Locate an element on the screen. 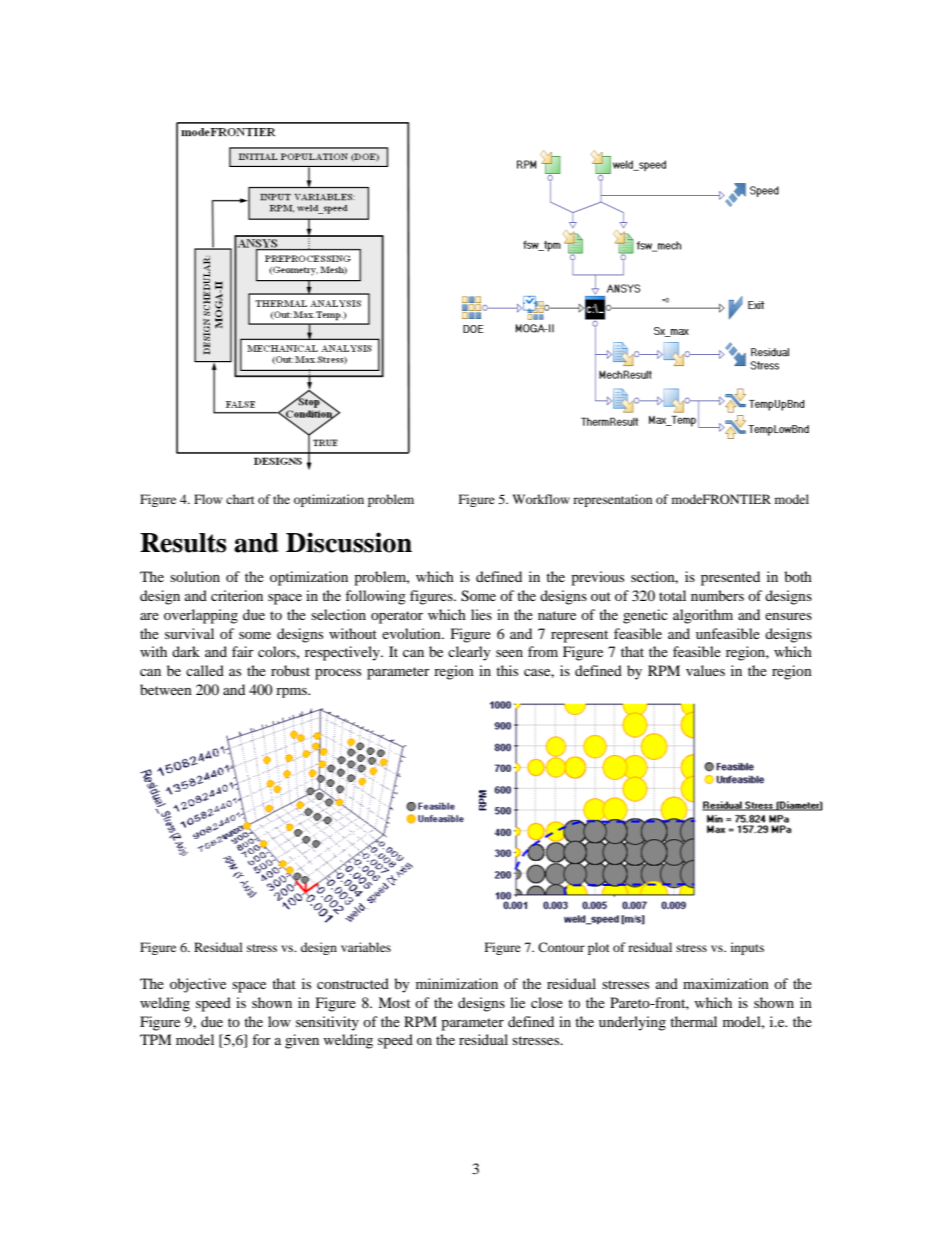  chart is located at coordinates (240, 499).
